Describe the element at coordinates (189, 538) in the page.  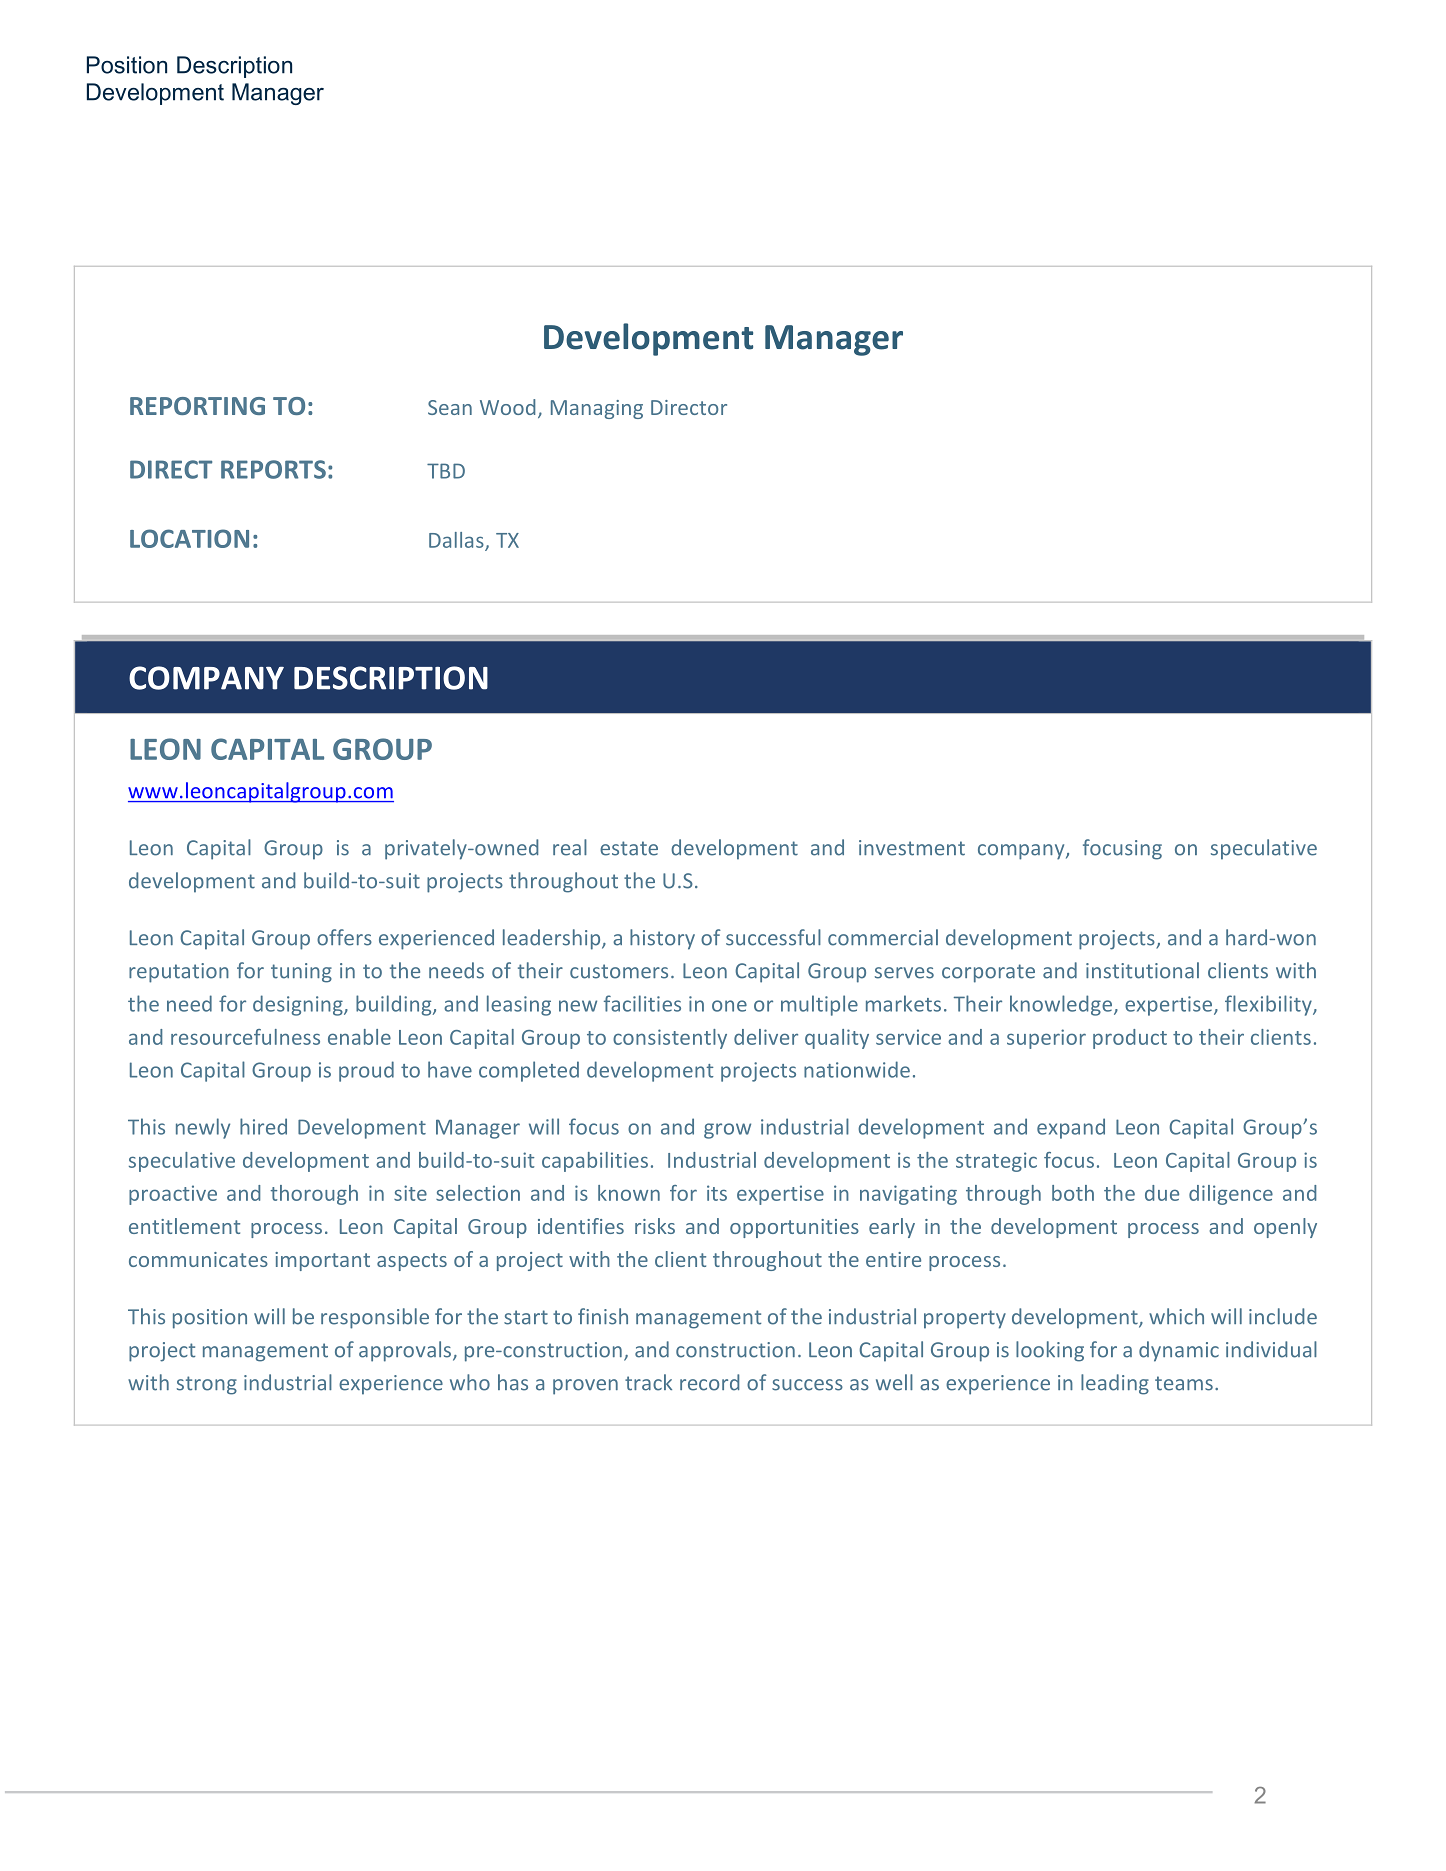
I see `LOCATION` at that location.
